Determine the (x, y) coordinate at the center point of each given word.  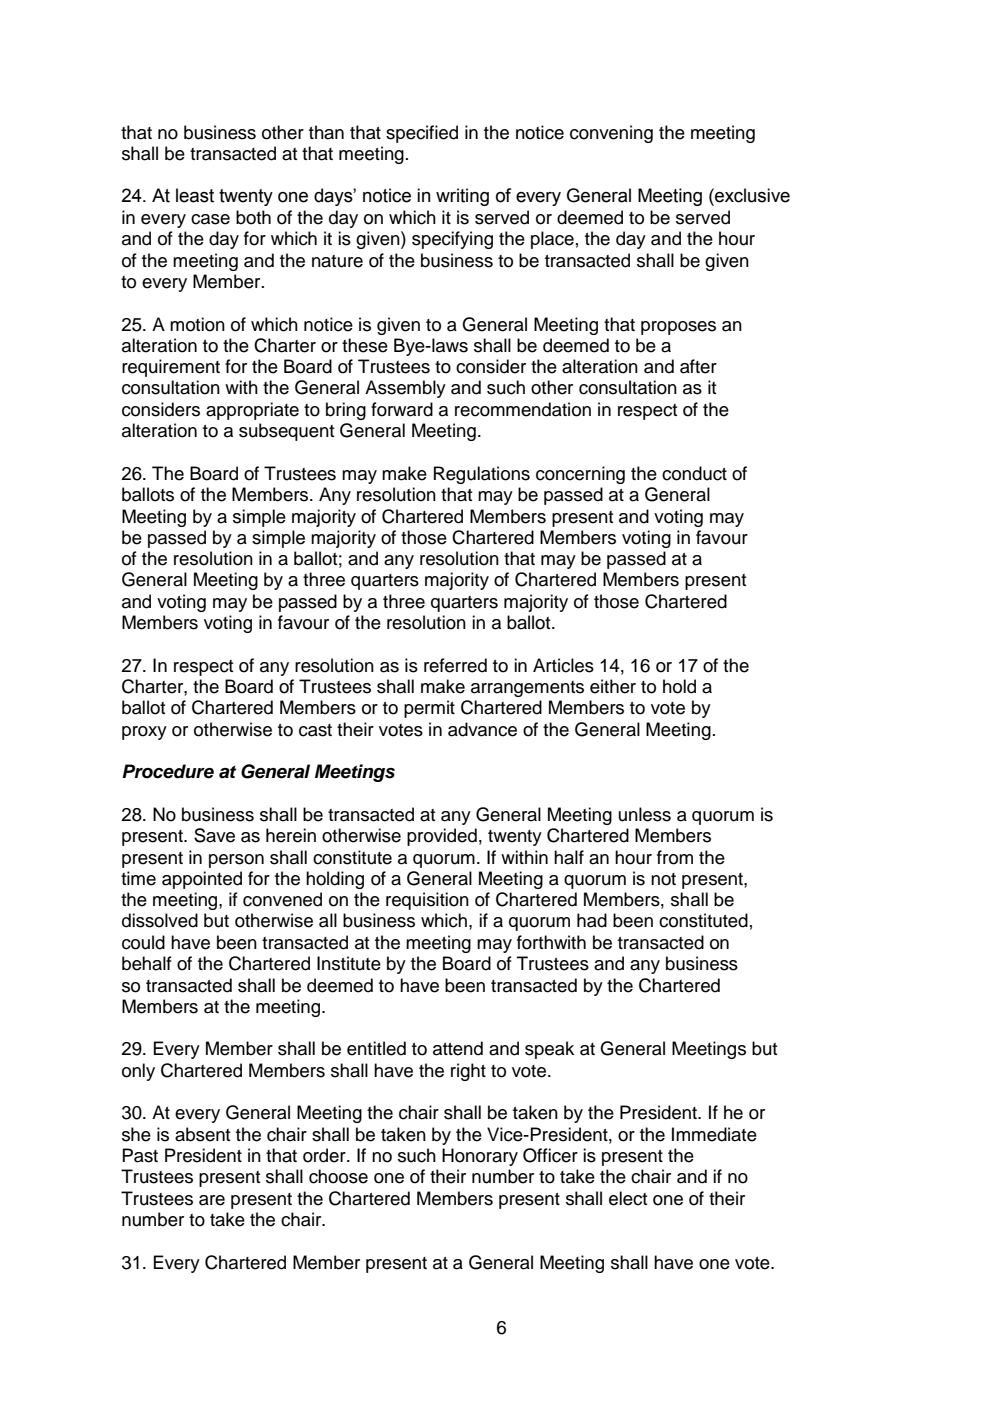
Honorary (480, 1157)
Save (214, 835)
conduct (694, 473)
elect (628, 1198)
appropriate (252, 411)
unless (645, 814)
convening (611, 134)
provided (442, 837)
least (195, 195)
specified (422, 134)
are (212, 1200)
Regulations (482, 475)
